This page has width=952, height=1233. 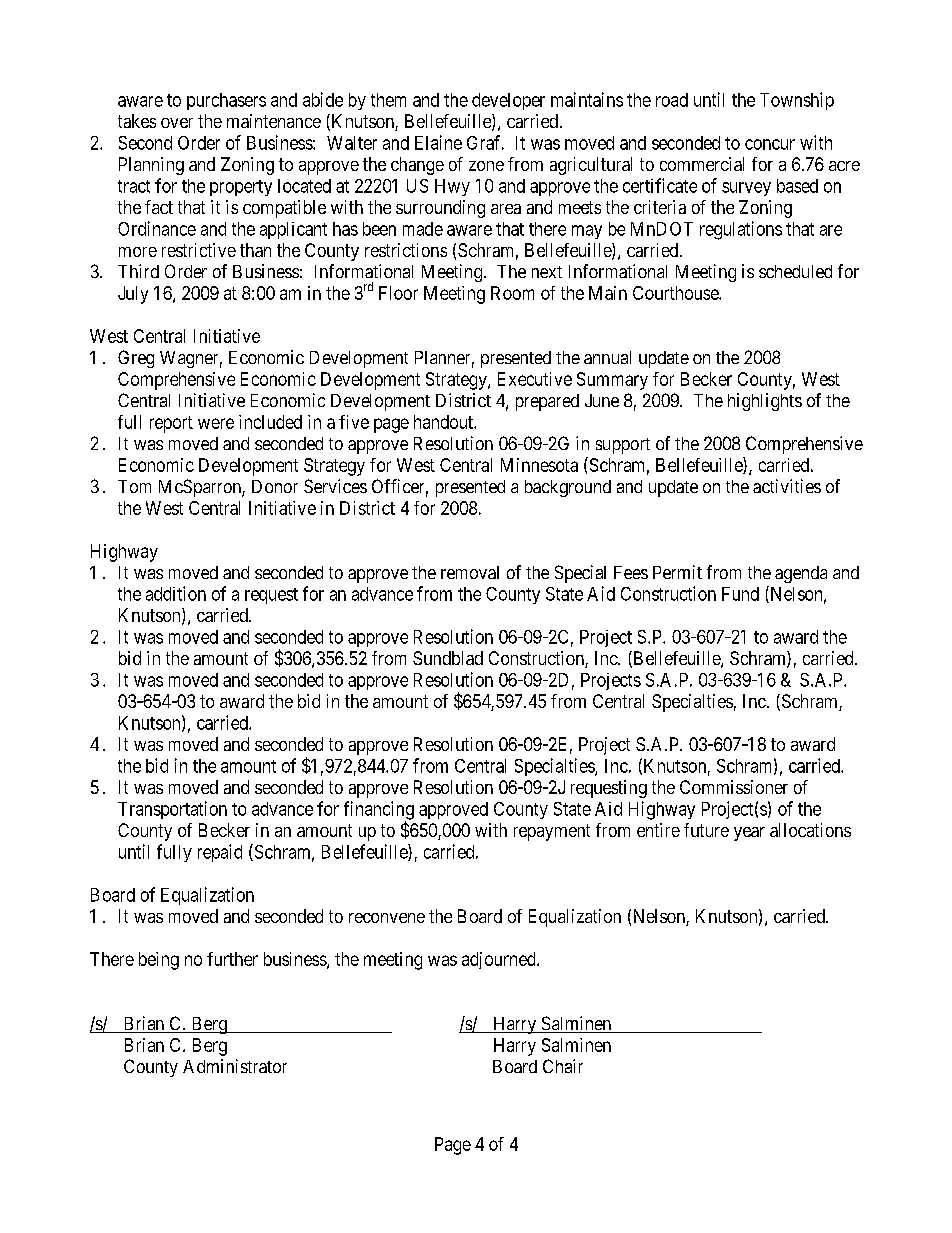 What do you see at coordinates (765, 402) in the page?
I see `highlights` at bounding box center [765, 402].
